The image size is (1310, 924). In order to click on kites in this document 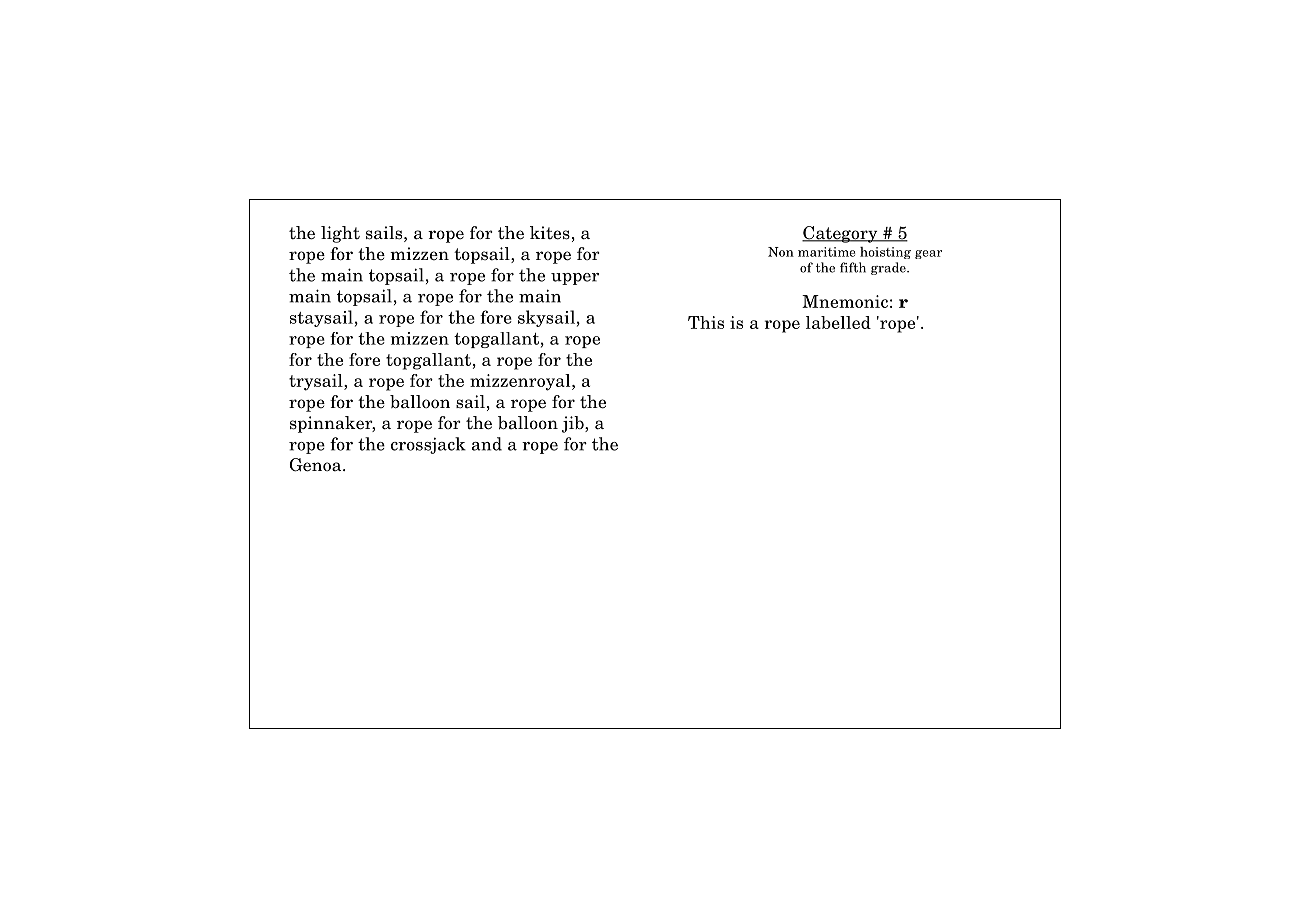, I will do `click(550, 233)`.
